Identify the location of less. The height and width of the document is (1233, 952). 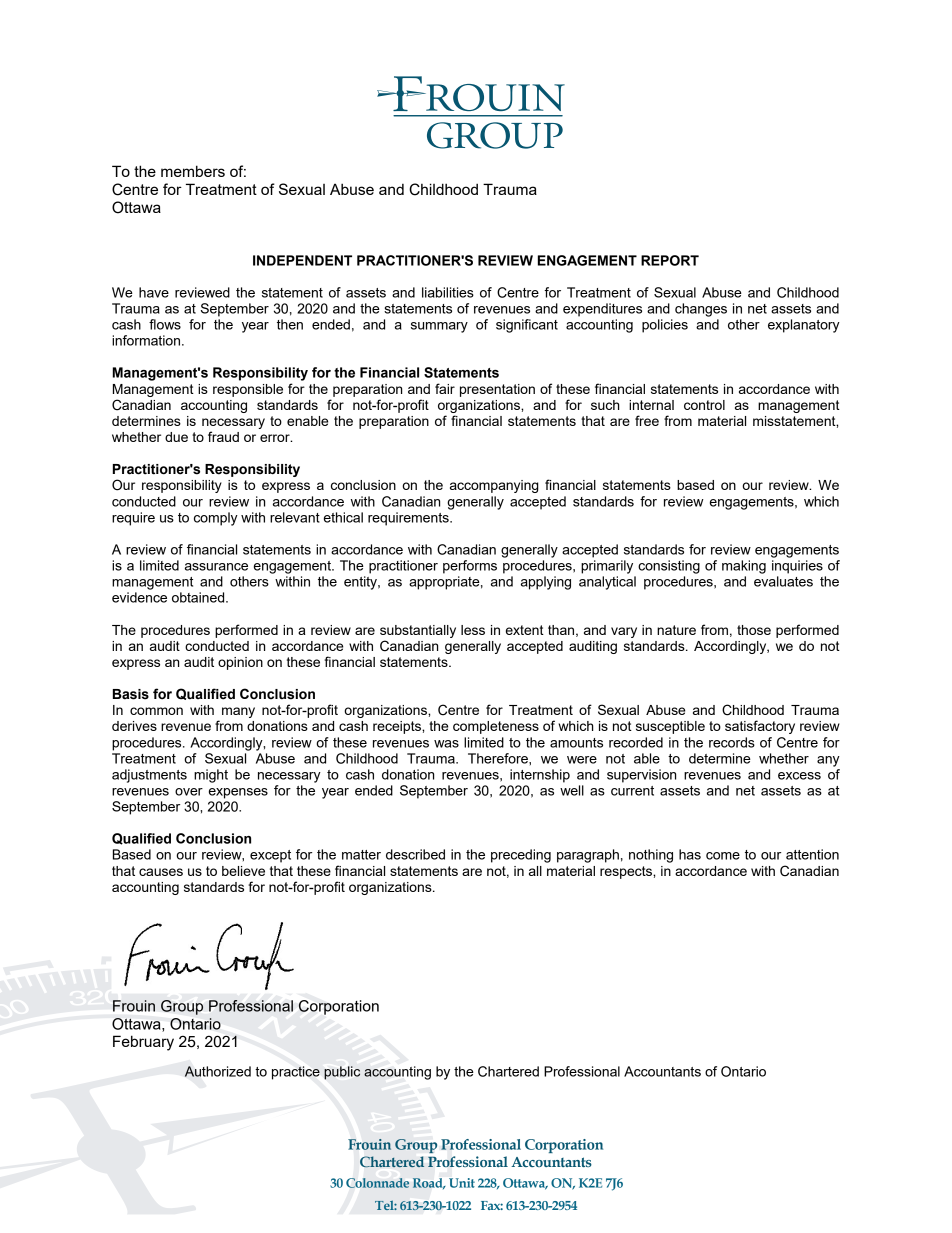
(473, 630).
